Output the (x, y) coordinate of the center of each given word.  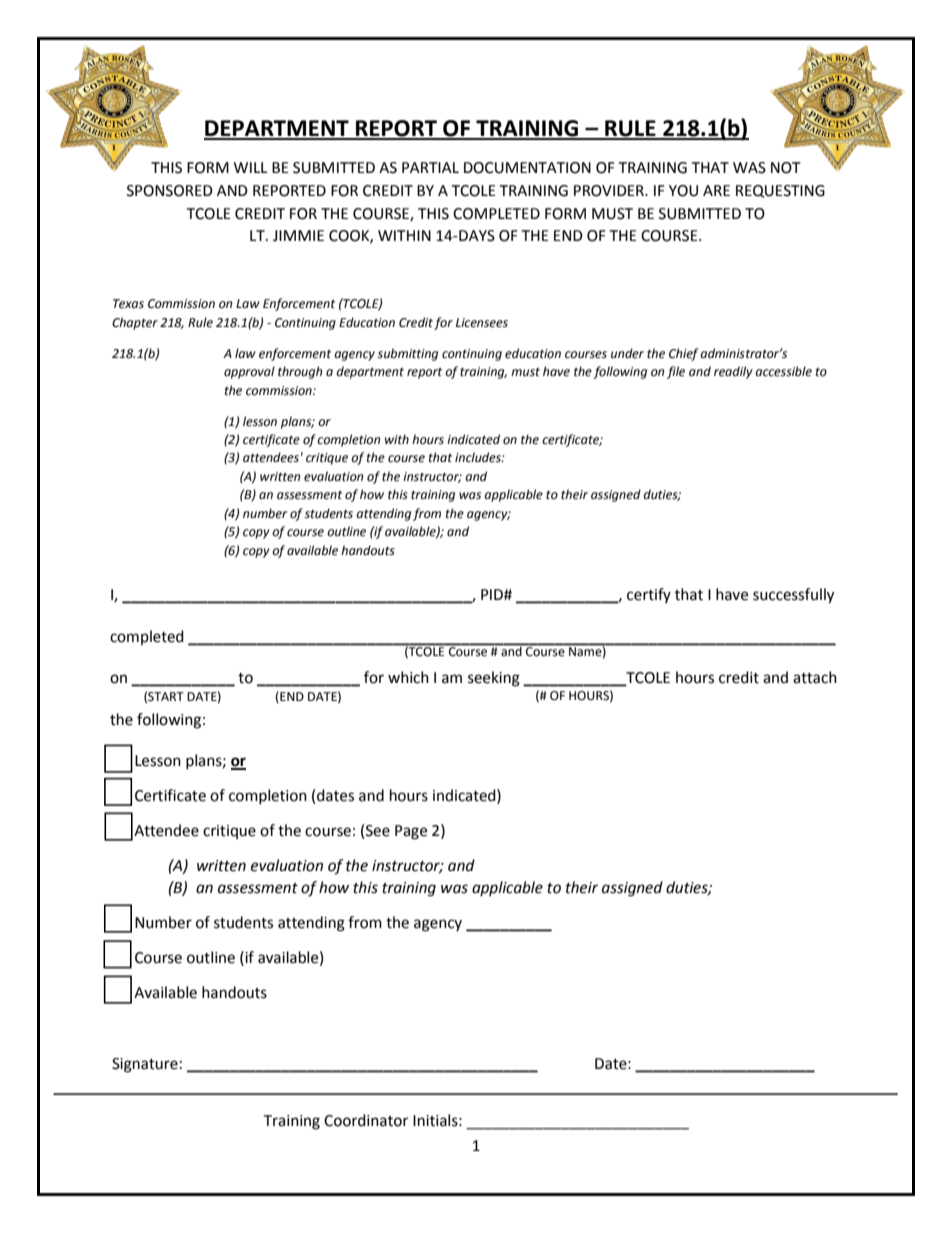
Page (411, 832)
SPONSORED (170, 191)
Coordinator (366, 1120)
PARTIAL (430, 167)
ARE (716, 190)
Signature (145, 1065)
